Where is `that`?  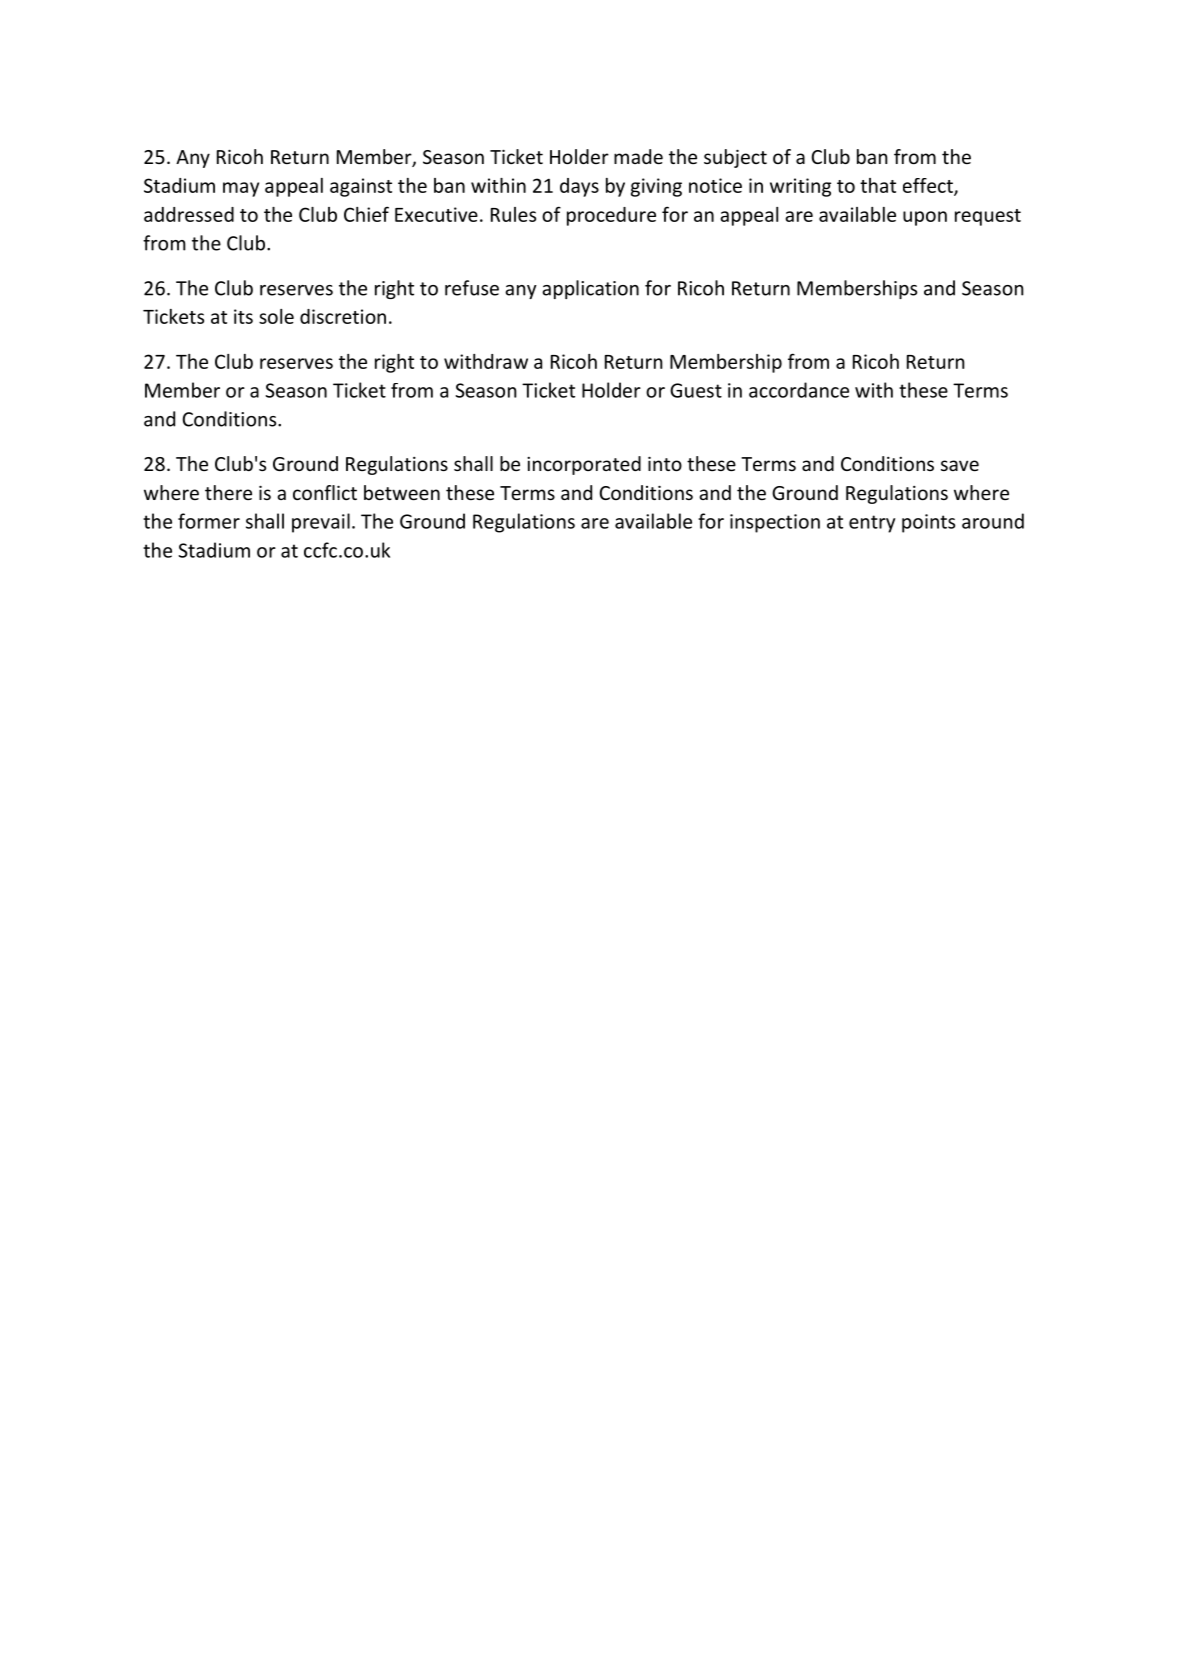
that is located at coordinates (878, 185).
